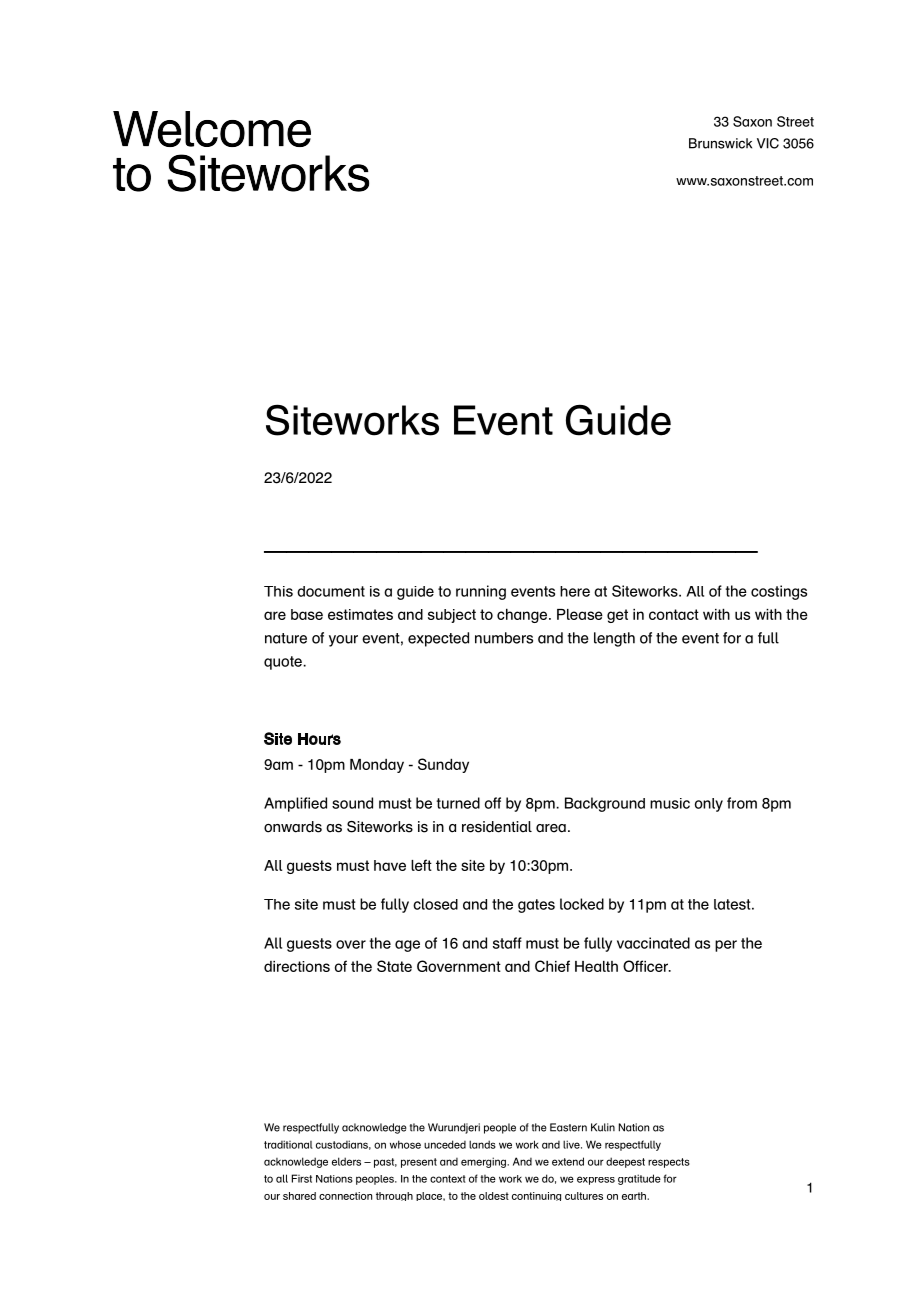  What do you see at coordinates (575, 591) in the document?
I see `here` at bounding box center [575, 591].
